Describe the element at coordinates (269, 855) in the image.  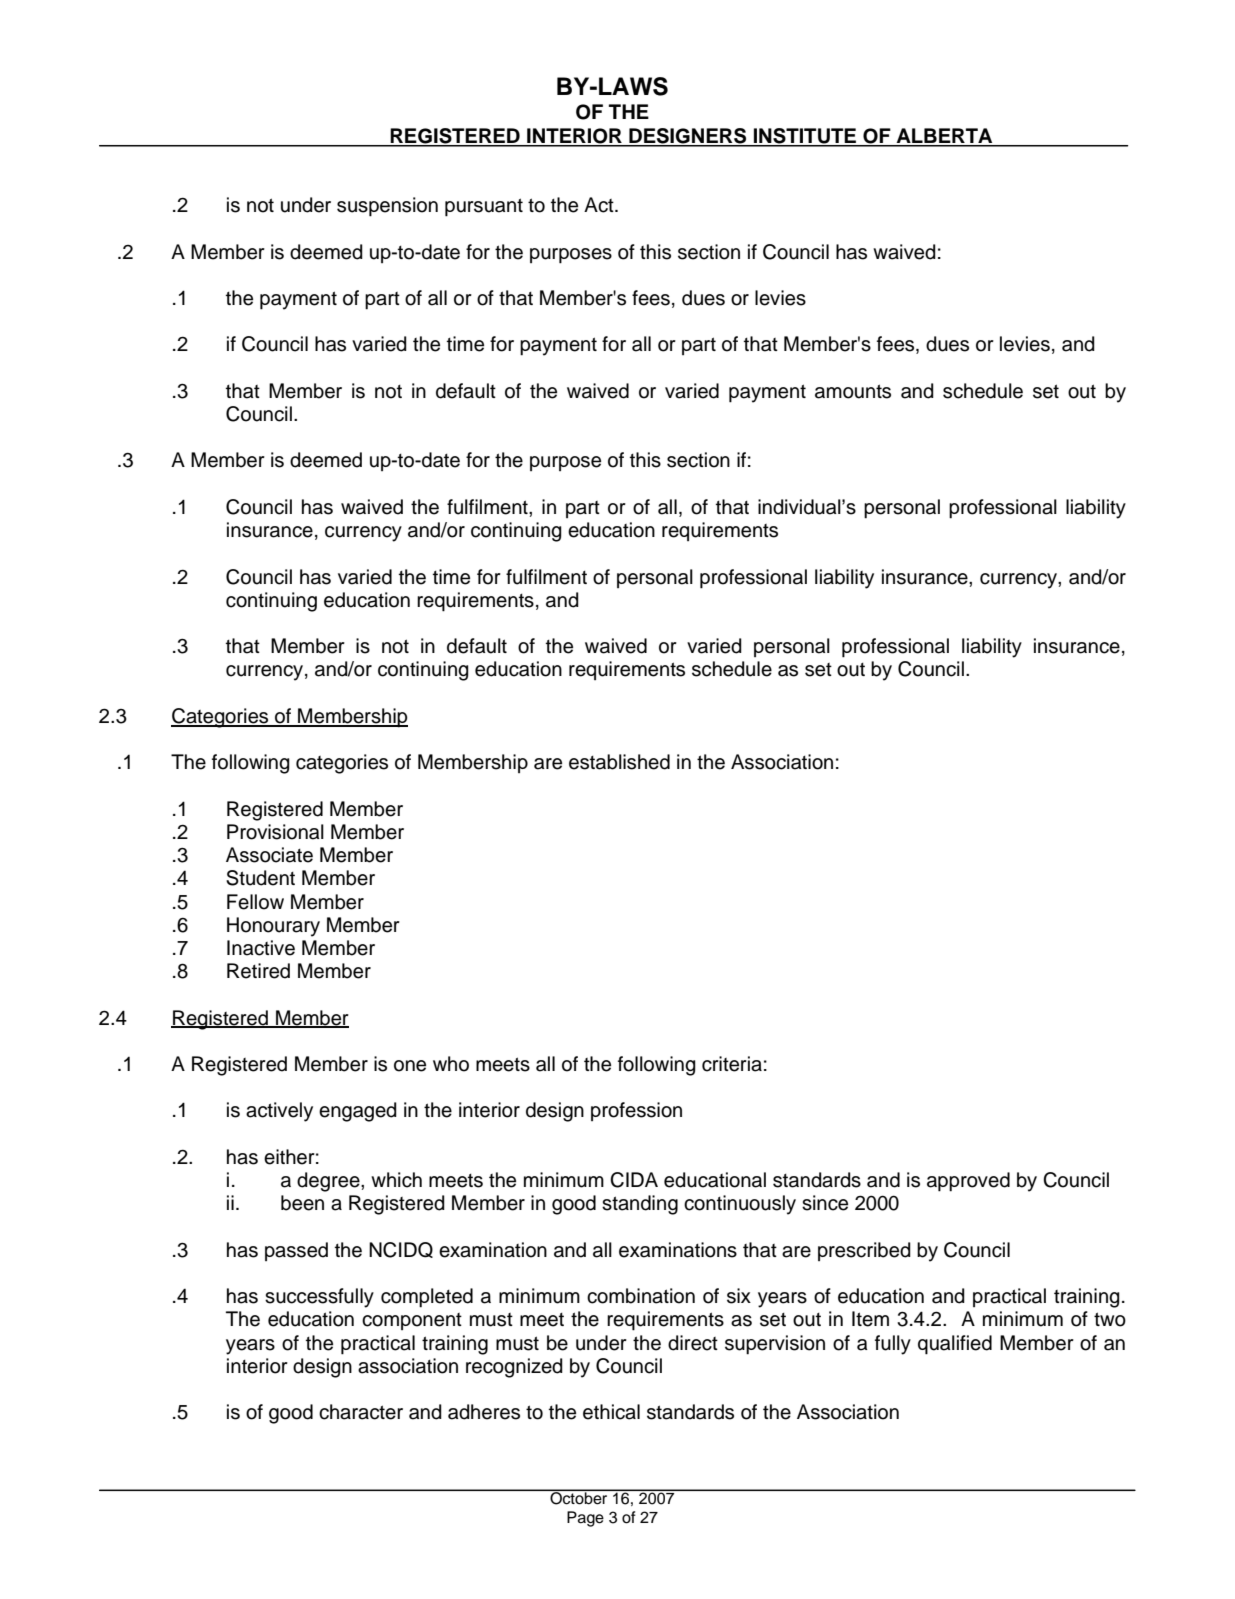
I see `Associate` at that location.
